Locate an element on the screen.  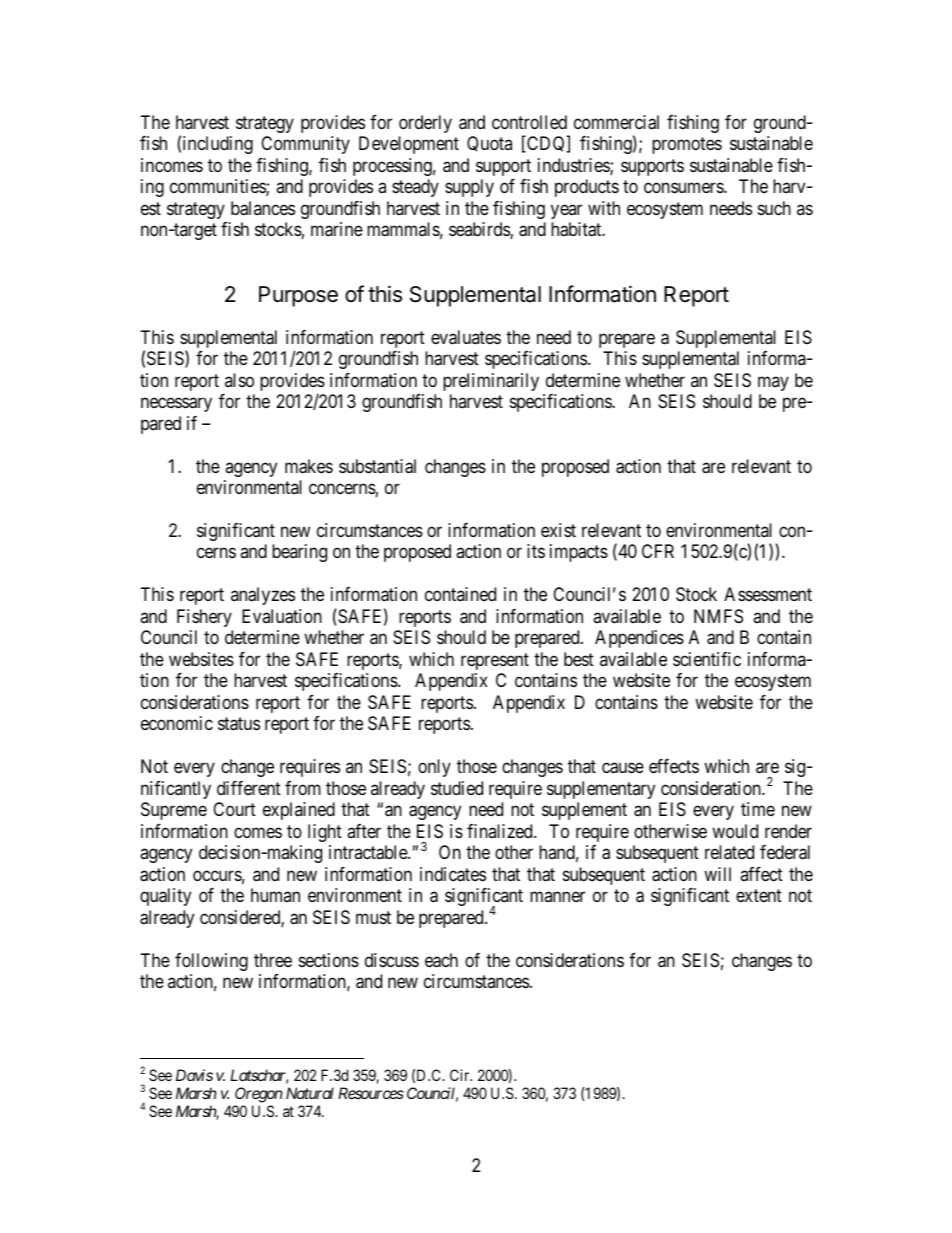
supply is located at coordinates (469, 188).
